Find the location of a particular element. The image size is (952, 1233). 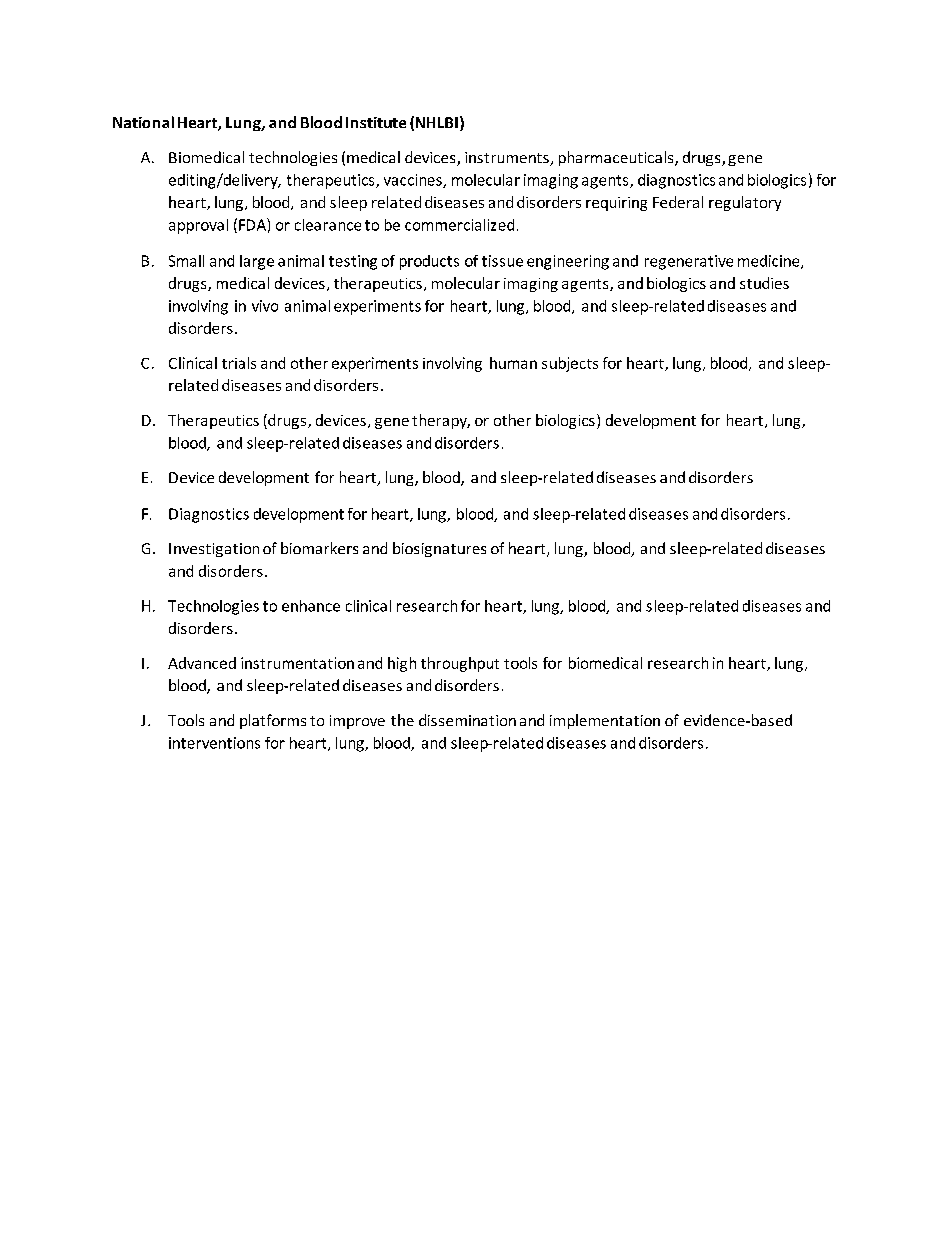

biosignatures is located at coordinates (439, 549).
